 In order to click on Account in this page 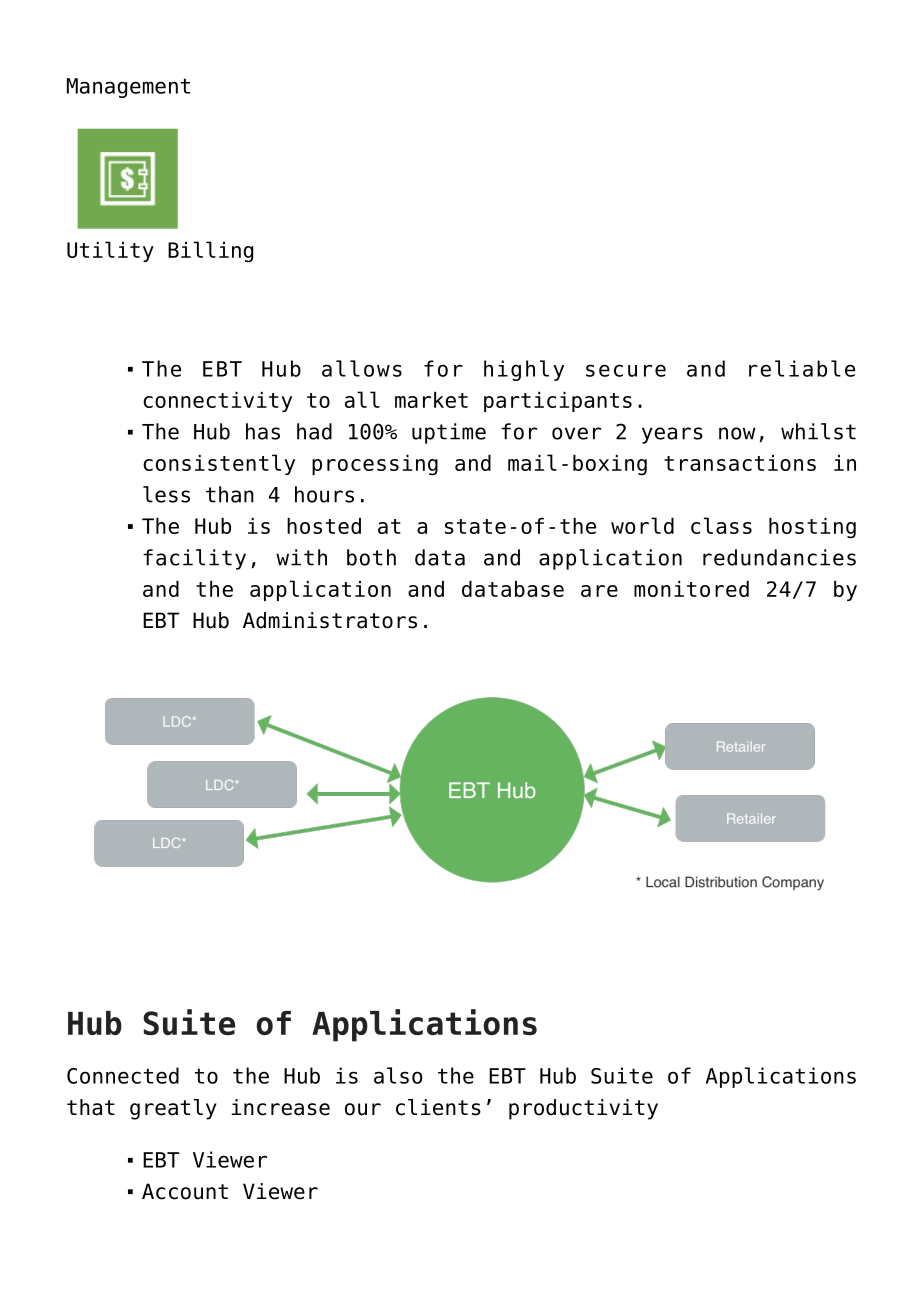, I will do `click(185, 1191)`.
